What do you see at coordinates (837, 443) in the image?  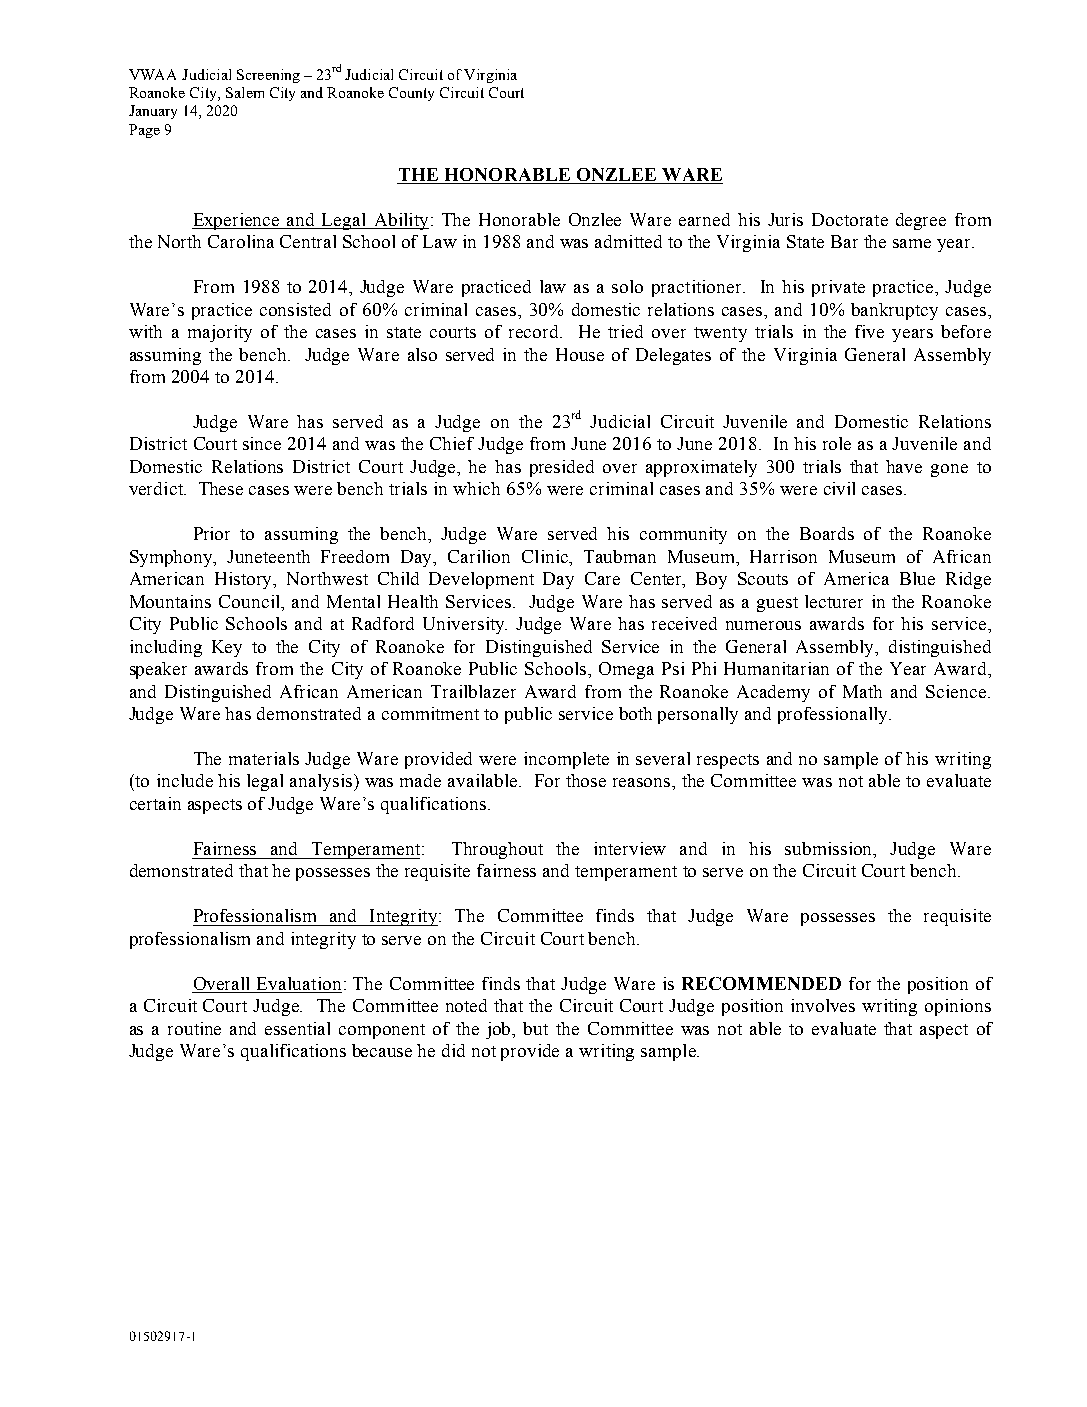 I see `role` at bounding box center [837, 443].
